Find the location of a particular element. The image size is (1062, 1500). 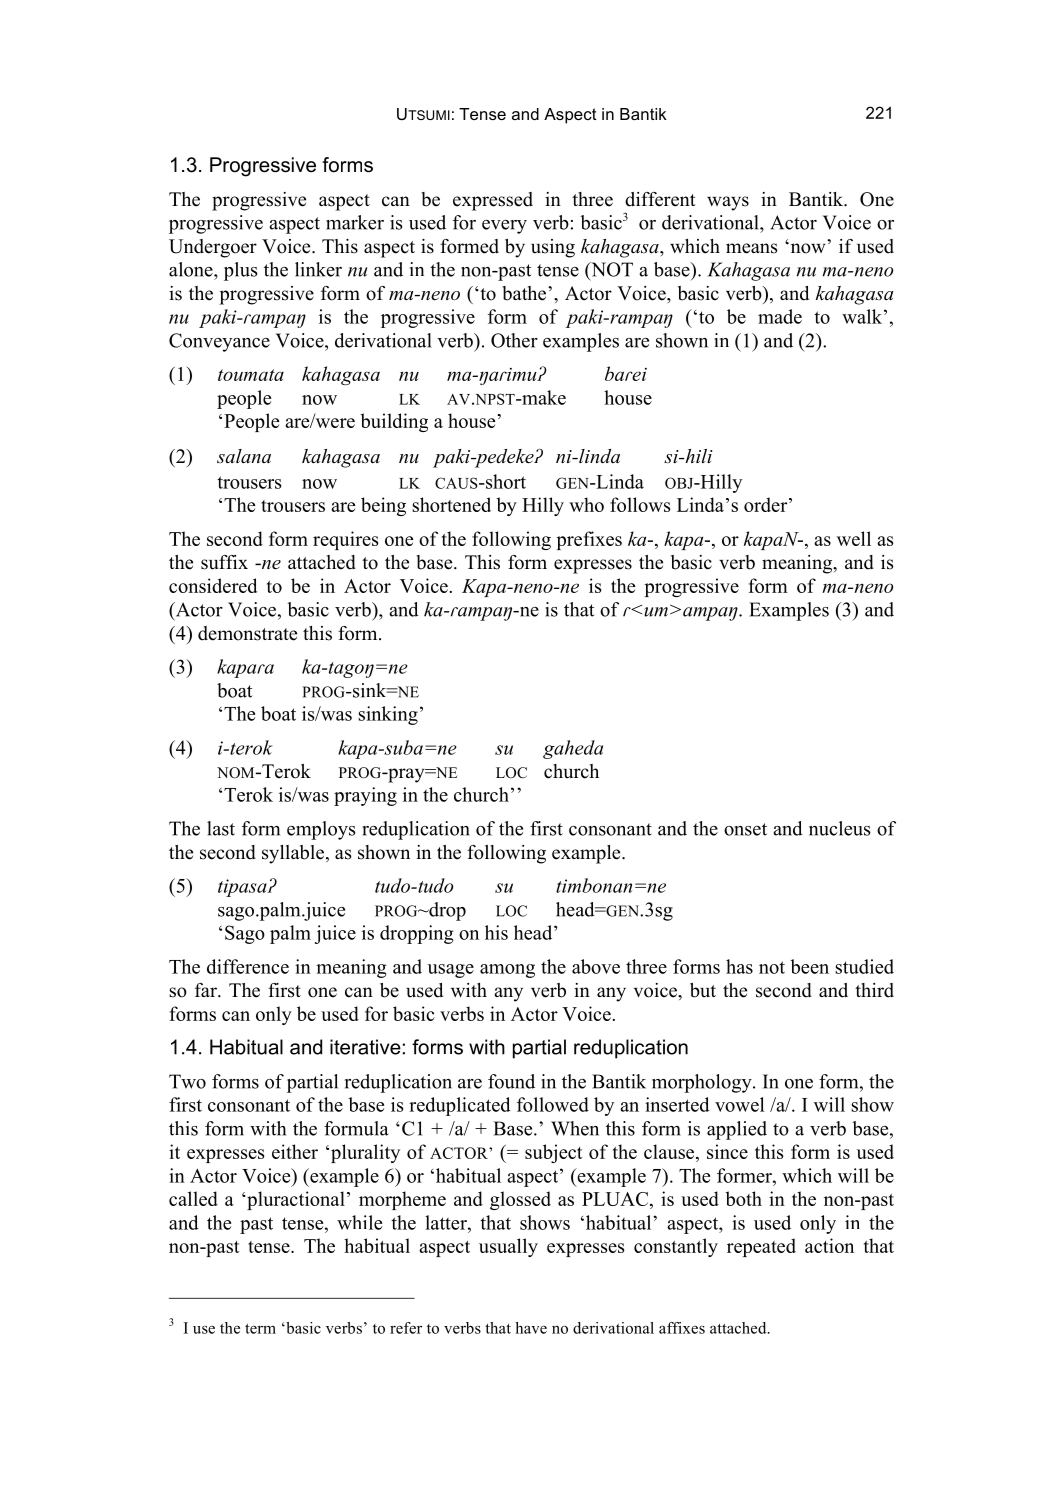

found is located at coordinates (511, 1081).
